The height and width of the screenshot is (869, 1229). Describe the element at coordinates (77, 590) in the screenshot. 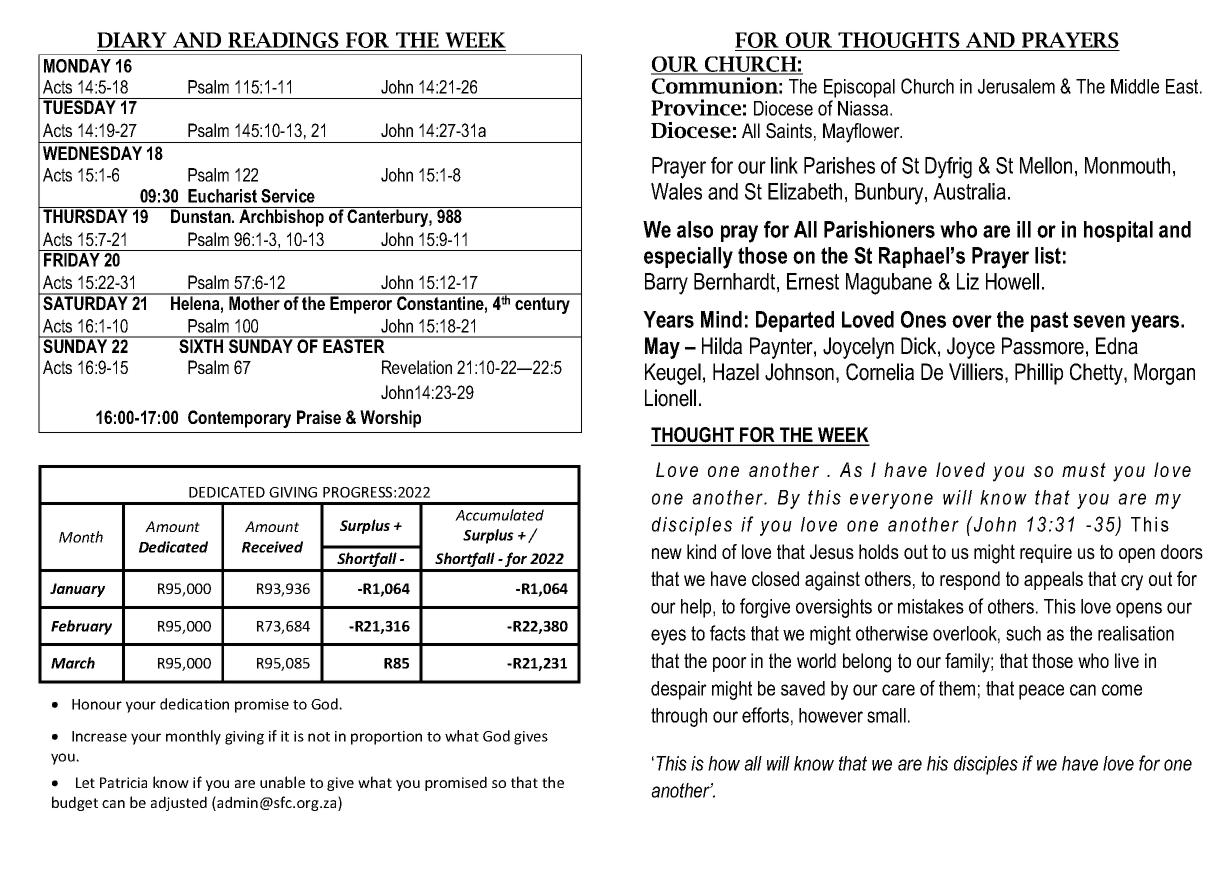

I see `January` at that location.
